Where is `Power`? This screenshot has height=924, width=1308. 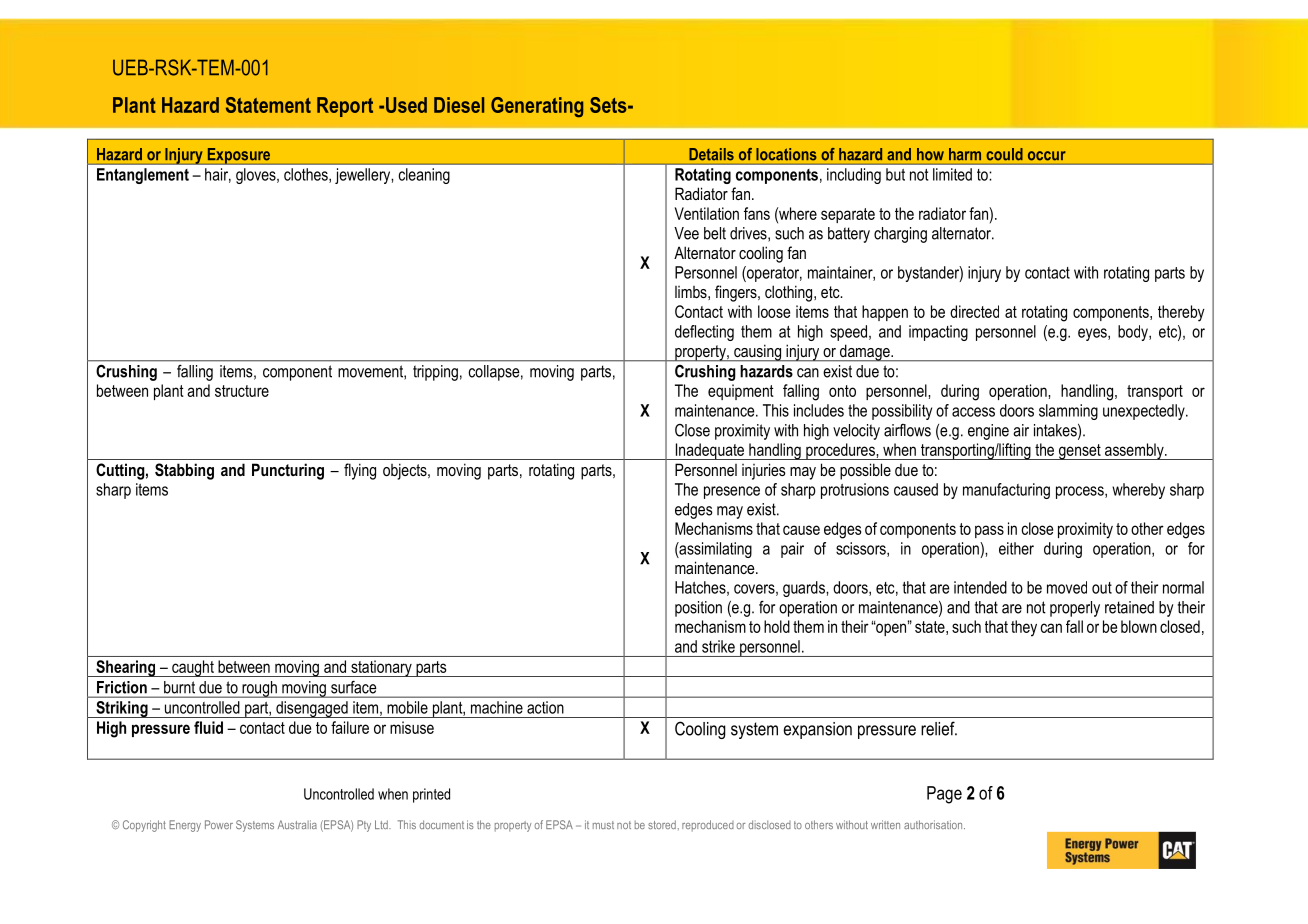
Power is located at coordinates (219, 824).
